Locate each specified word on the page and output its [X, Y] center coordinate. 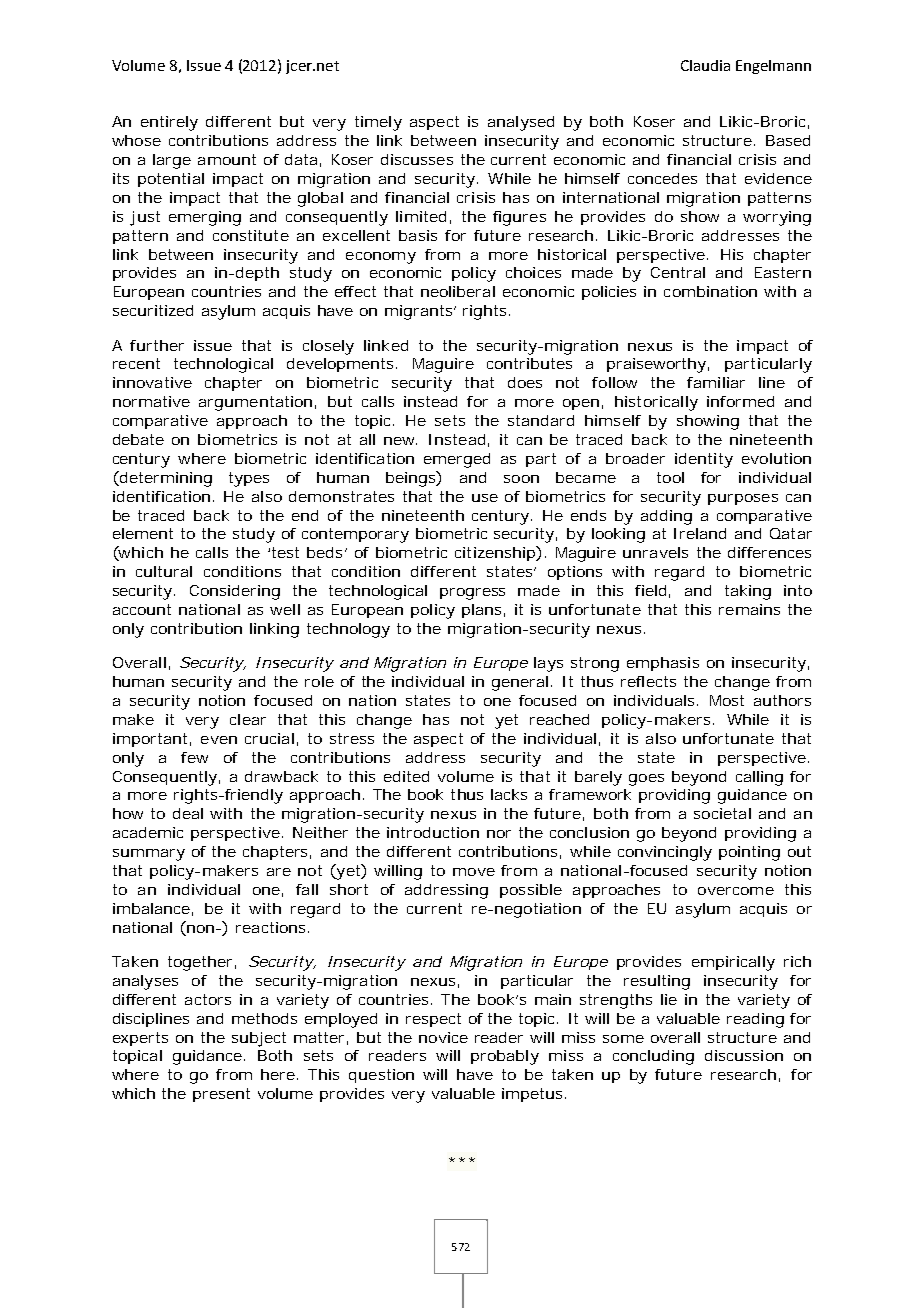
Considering [235, 592]
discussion [744, 1055]
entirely [169, 123]
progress [472, 594]
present [221, 1095]
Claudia [705, 65]
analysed [521, 123]
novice [443, 1037]
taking [748, 592]
